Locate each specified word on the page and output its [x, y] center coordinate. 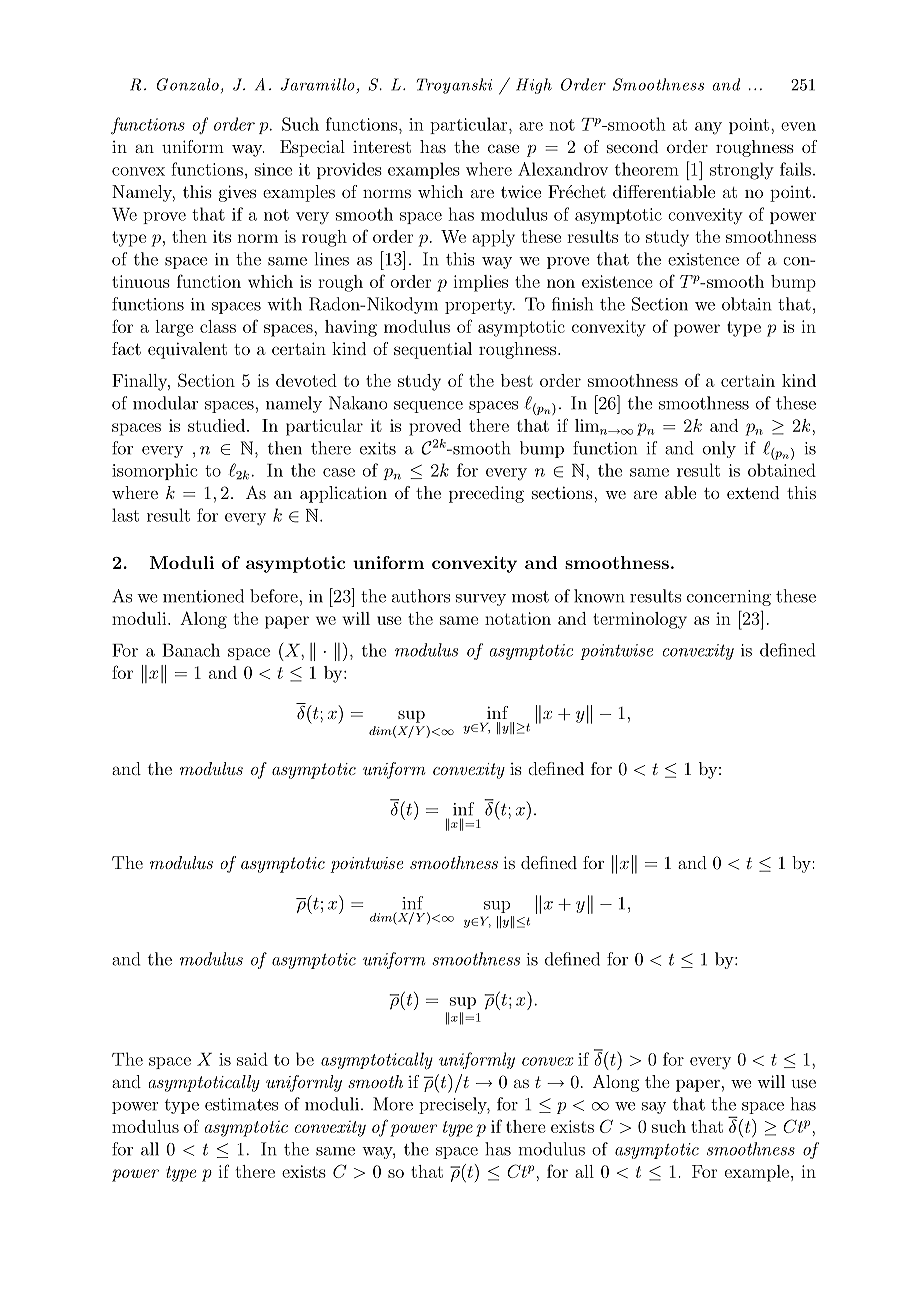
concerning [729, 598]
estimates [241, 1104]
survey [481, 600]
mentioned [203, 596]
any [708, 128]
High [534, 86]
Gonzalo [188, 84]
